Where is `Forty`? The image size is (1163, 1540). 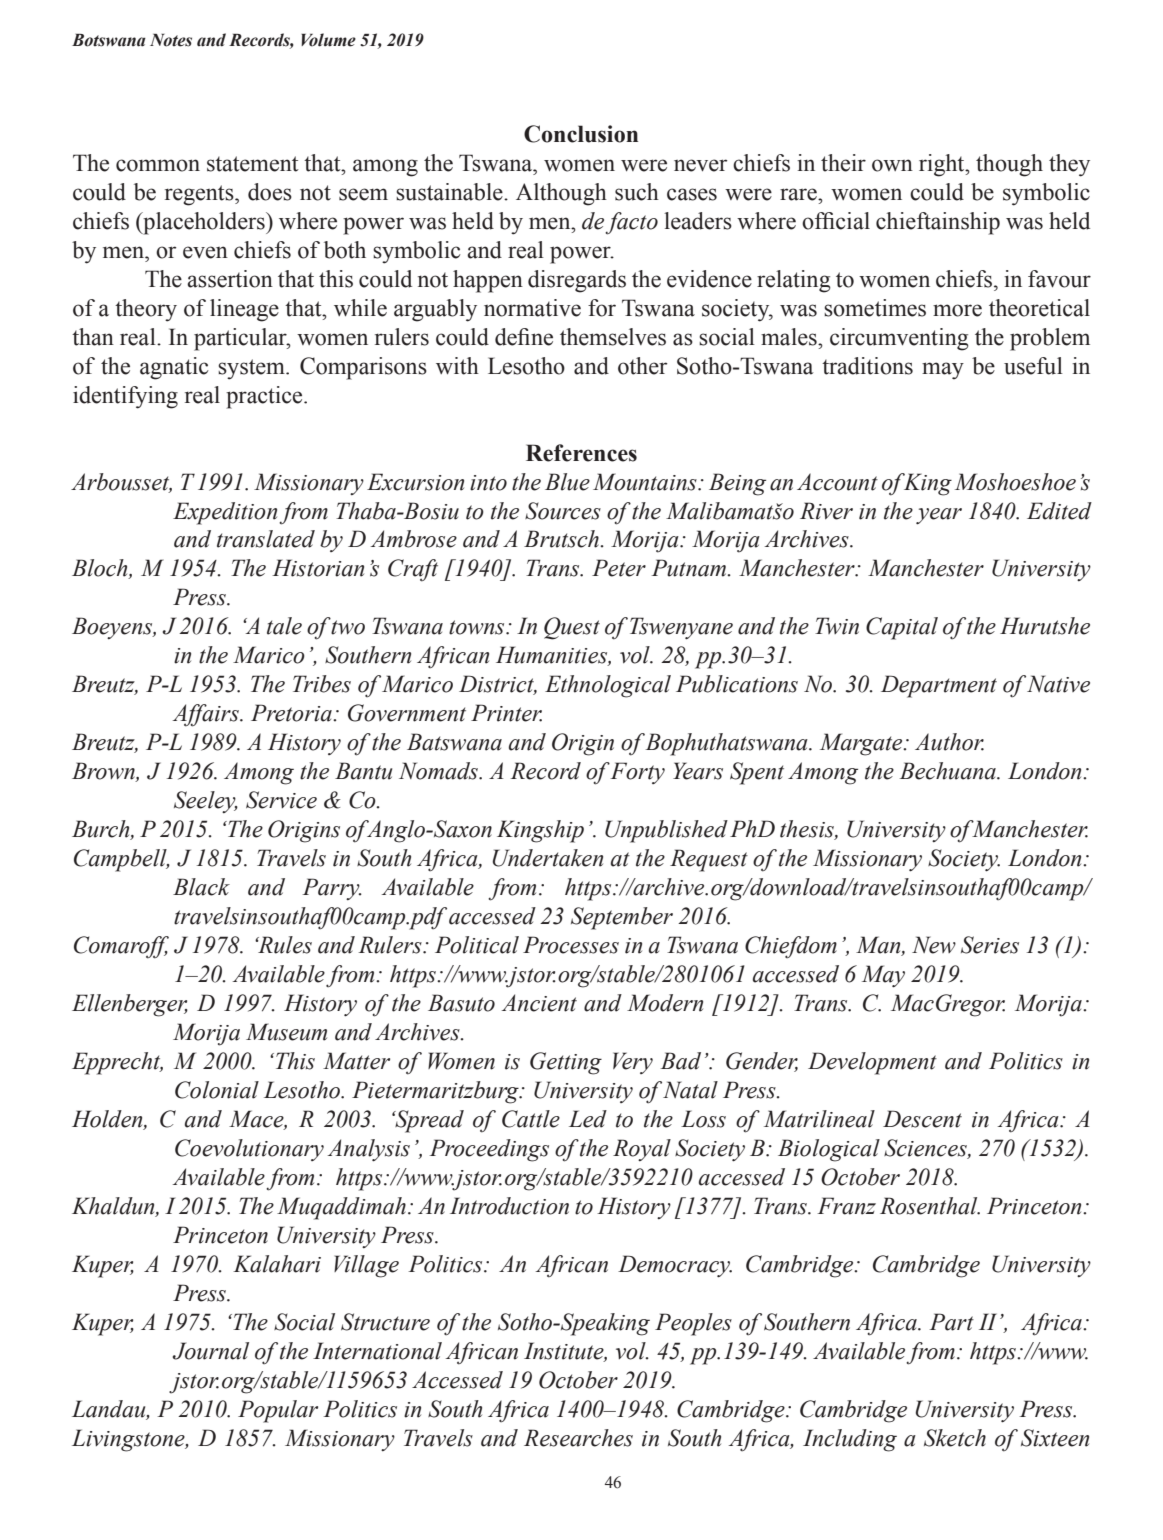
Forty is located at coordinates (637, 773).
